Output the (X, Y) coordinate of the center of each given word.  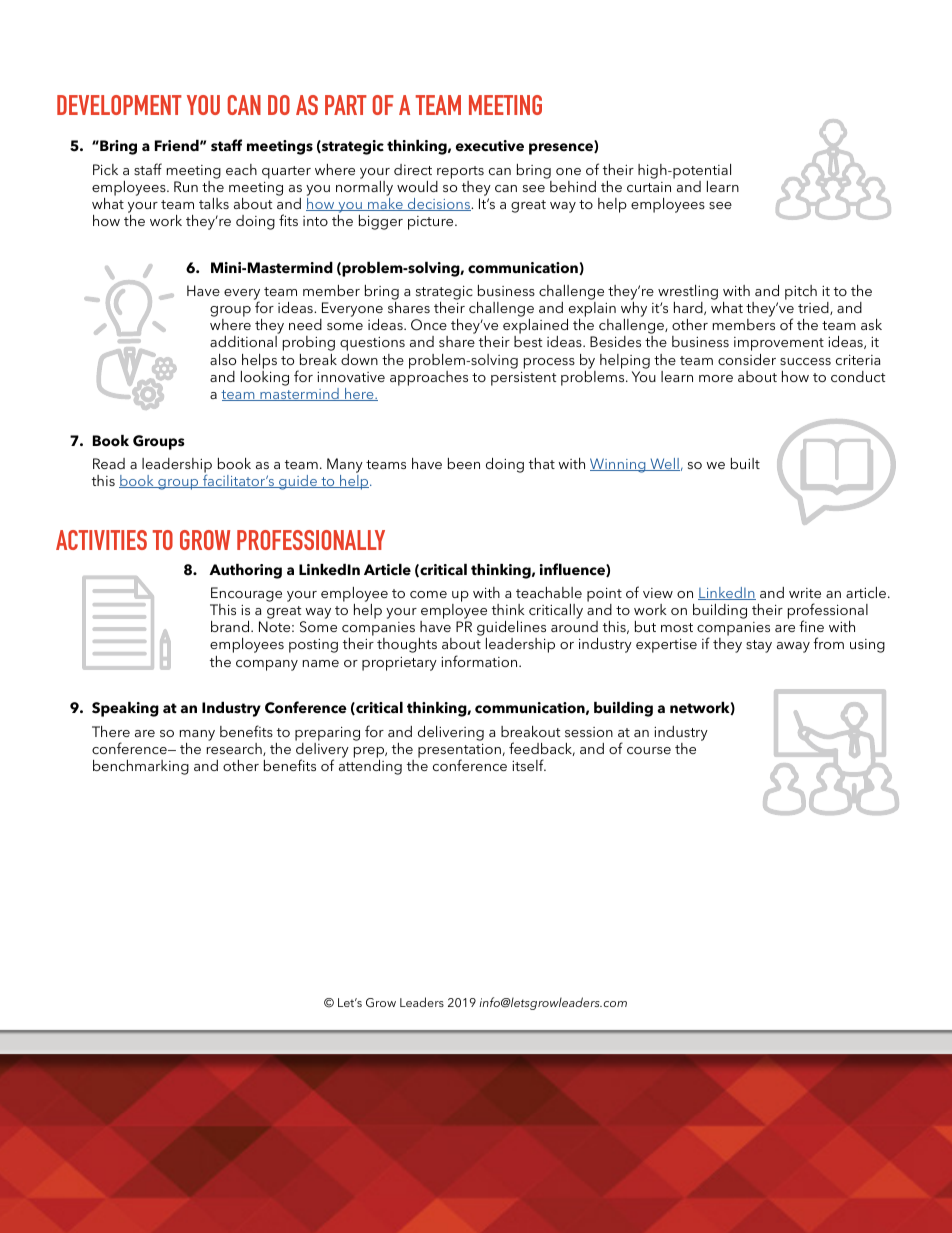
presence (562, 149)
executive (490, 146)
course (649, 750)
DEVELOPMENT (119, 105)
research (235, 748)
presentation (459, 752)
